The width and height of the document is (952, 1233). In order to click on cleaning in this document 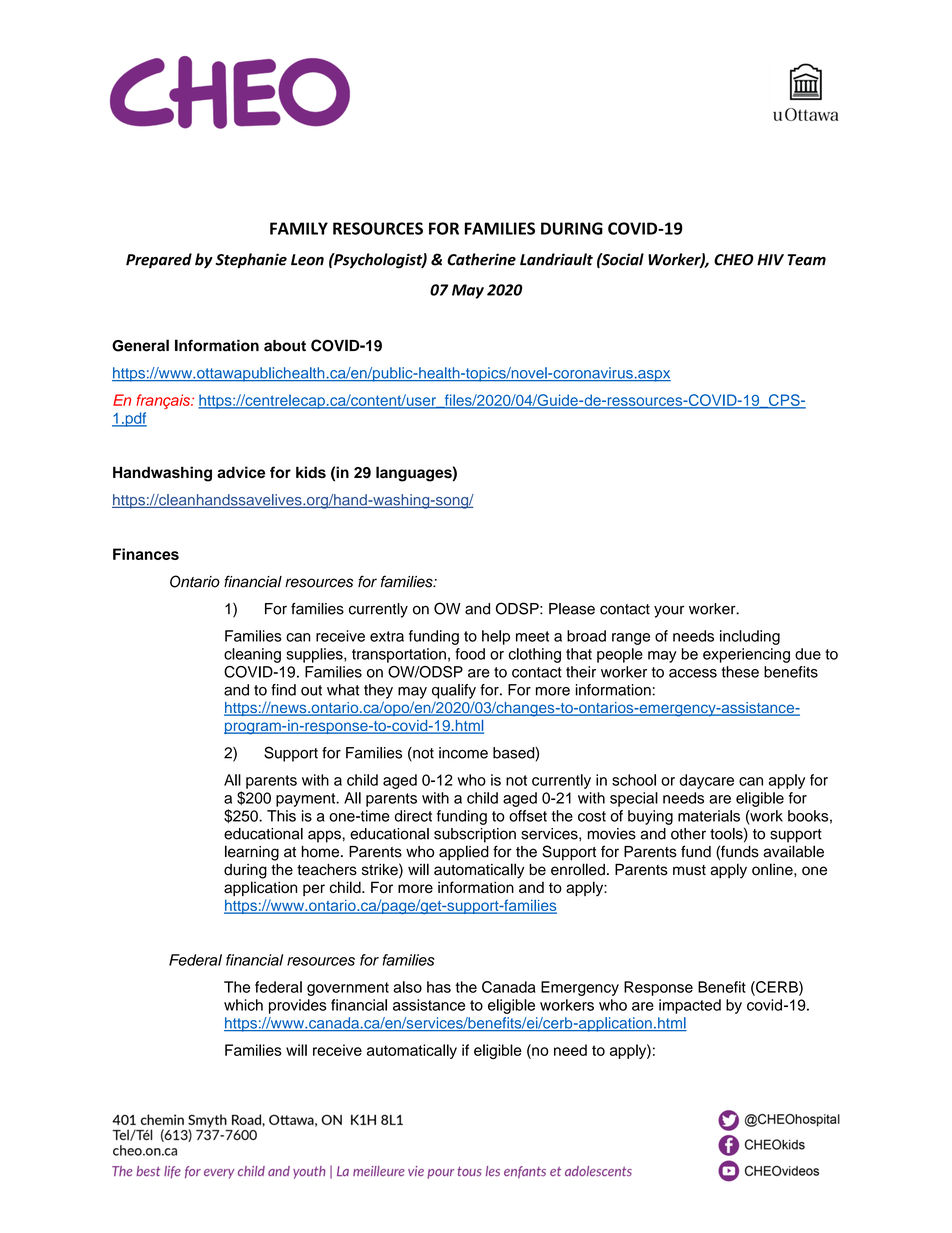, I will do `click(252, 655)`.
